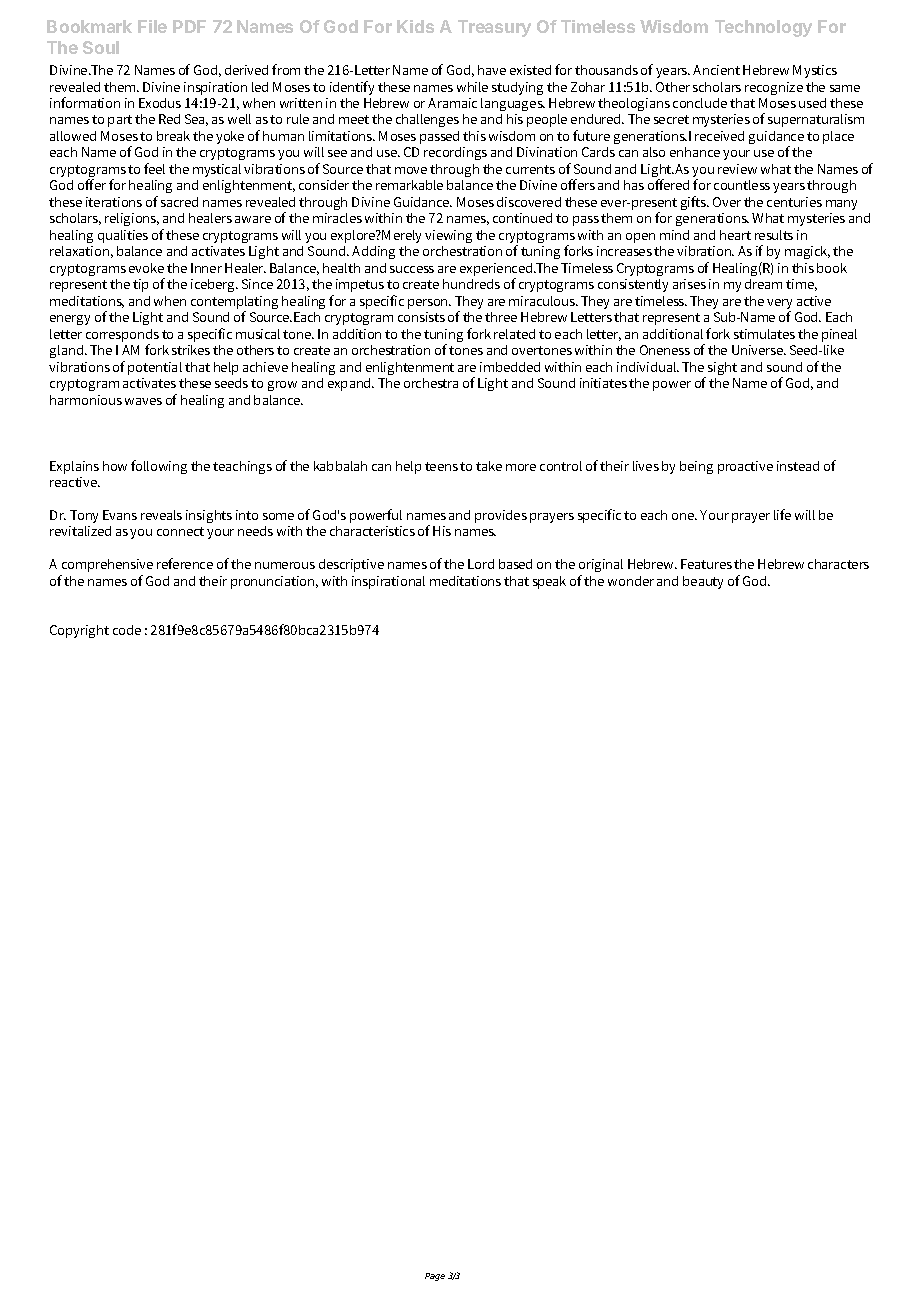 This document has width=924, height=1308. What do you see at coordinates (481, 564) in the document?
I see `Lord` at bounding box center [481, 564].
